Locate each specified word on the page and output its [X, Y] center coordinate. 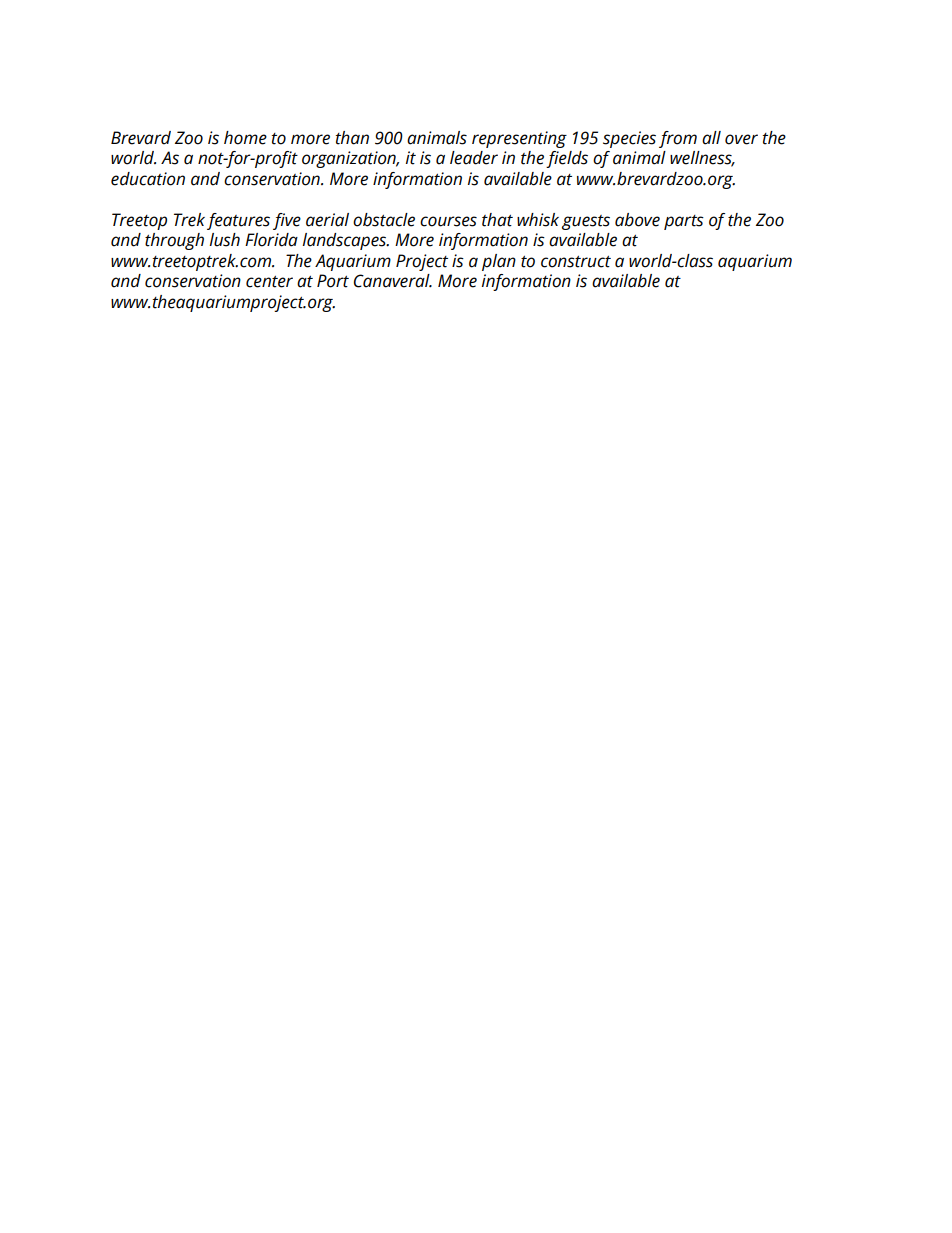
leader [474, 158]
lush [224, 240]
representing [519, 139]
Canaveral [393, 281]
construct [576, 262]
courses [448, 221]
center [269, 282]
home [245, 138]
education [148, 179]
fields [567, 159]
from [678, 139]
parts [684, 222]
